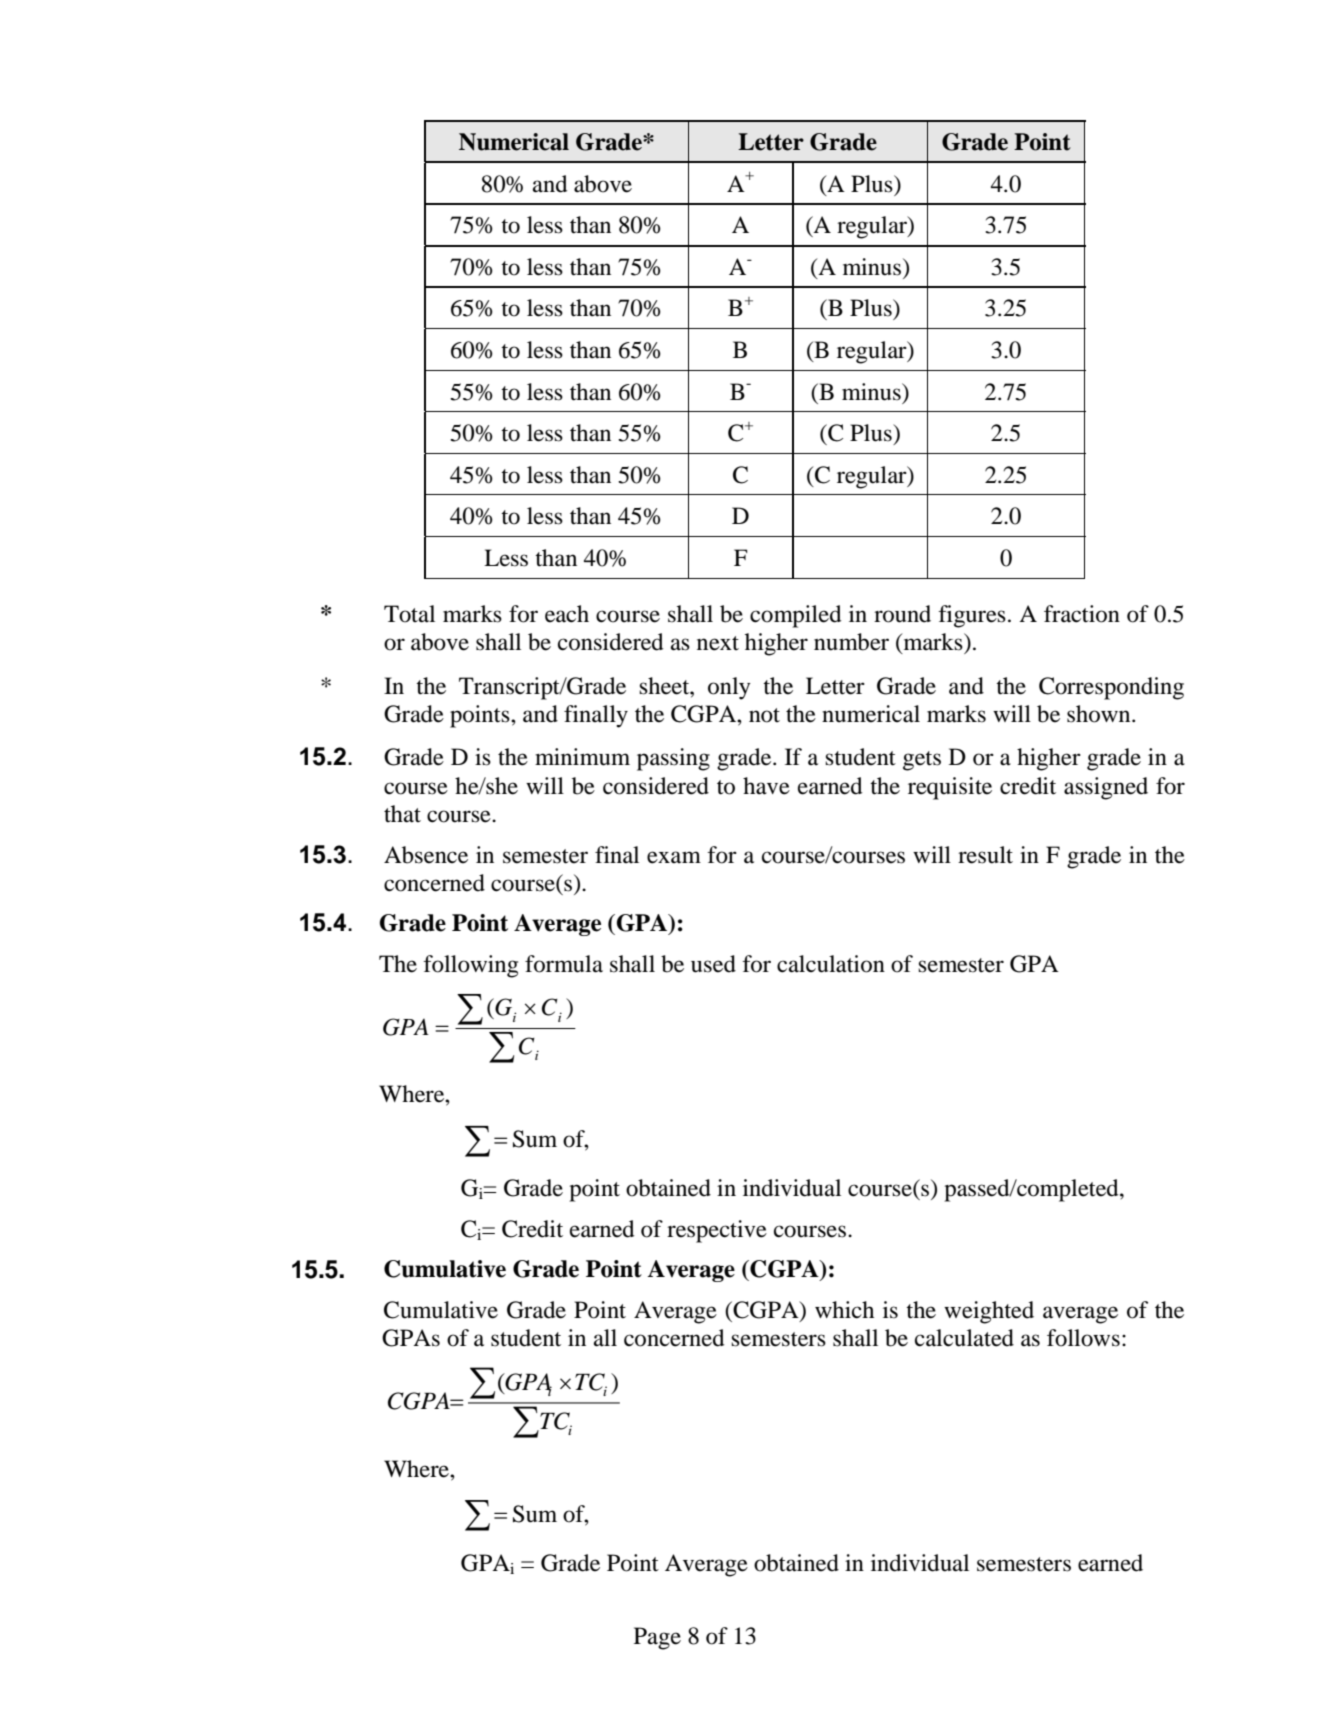 Image resolution: width=1332 pixels, height=1724 pixels. I want to click on respective, so click(717, 1231).
